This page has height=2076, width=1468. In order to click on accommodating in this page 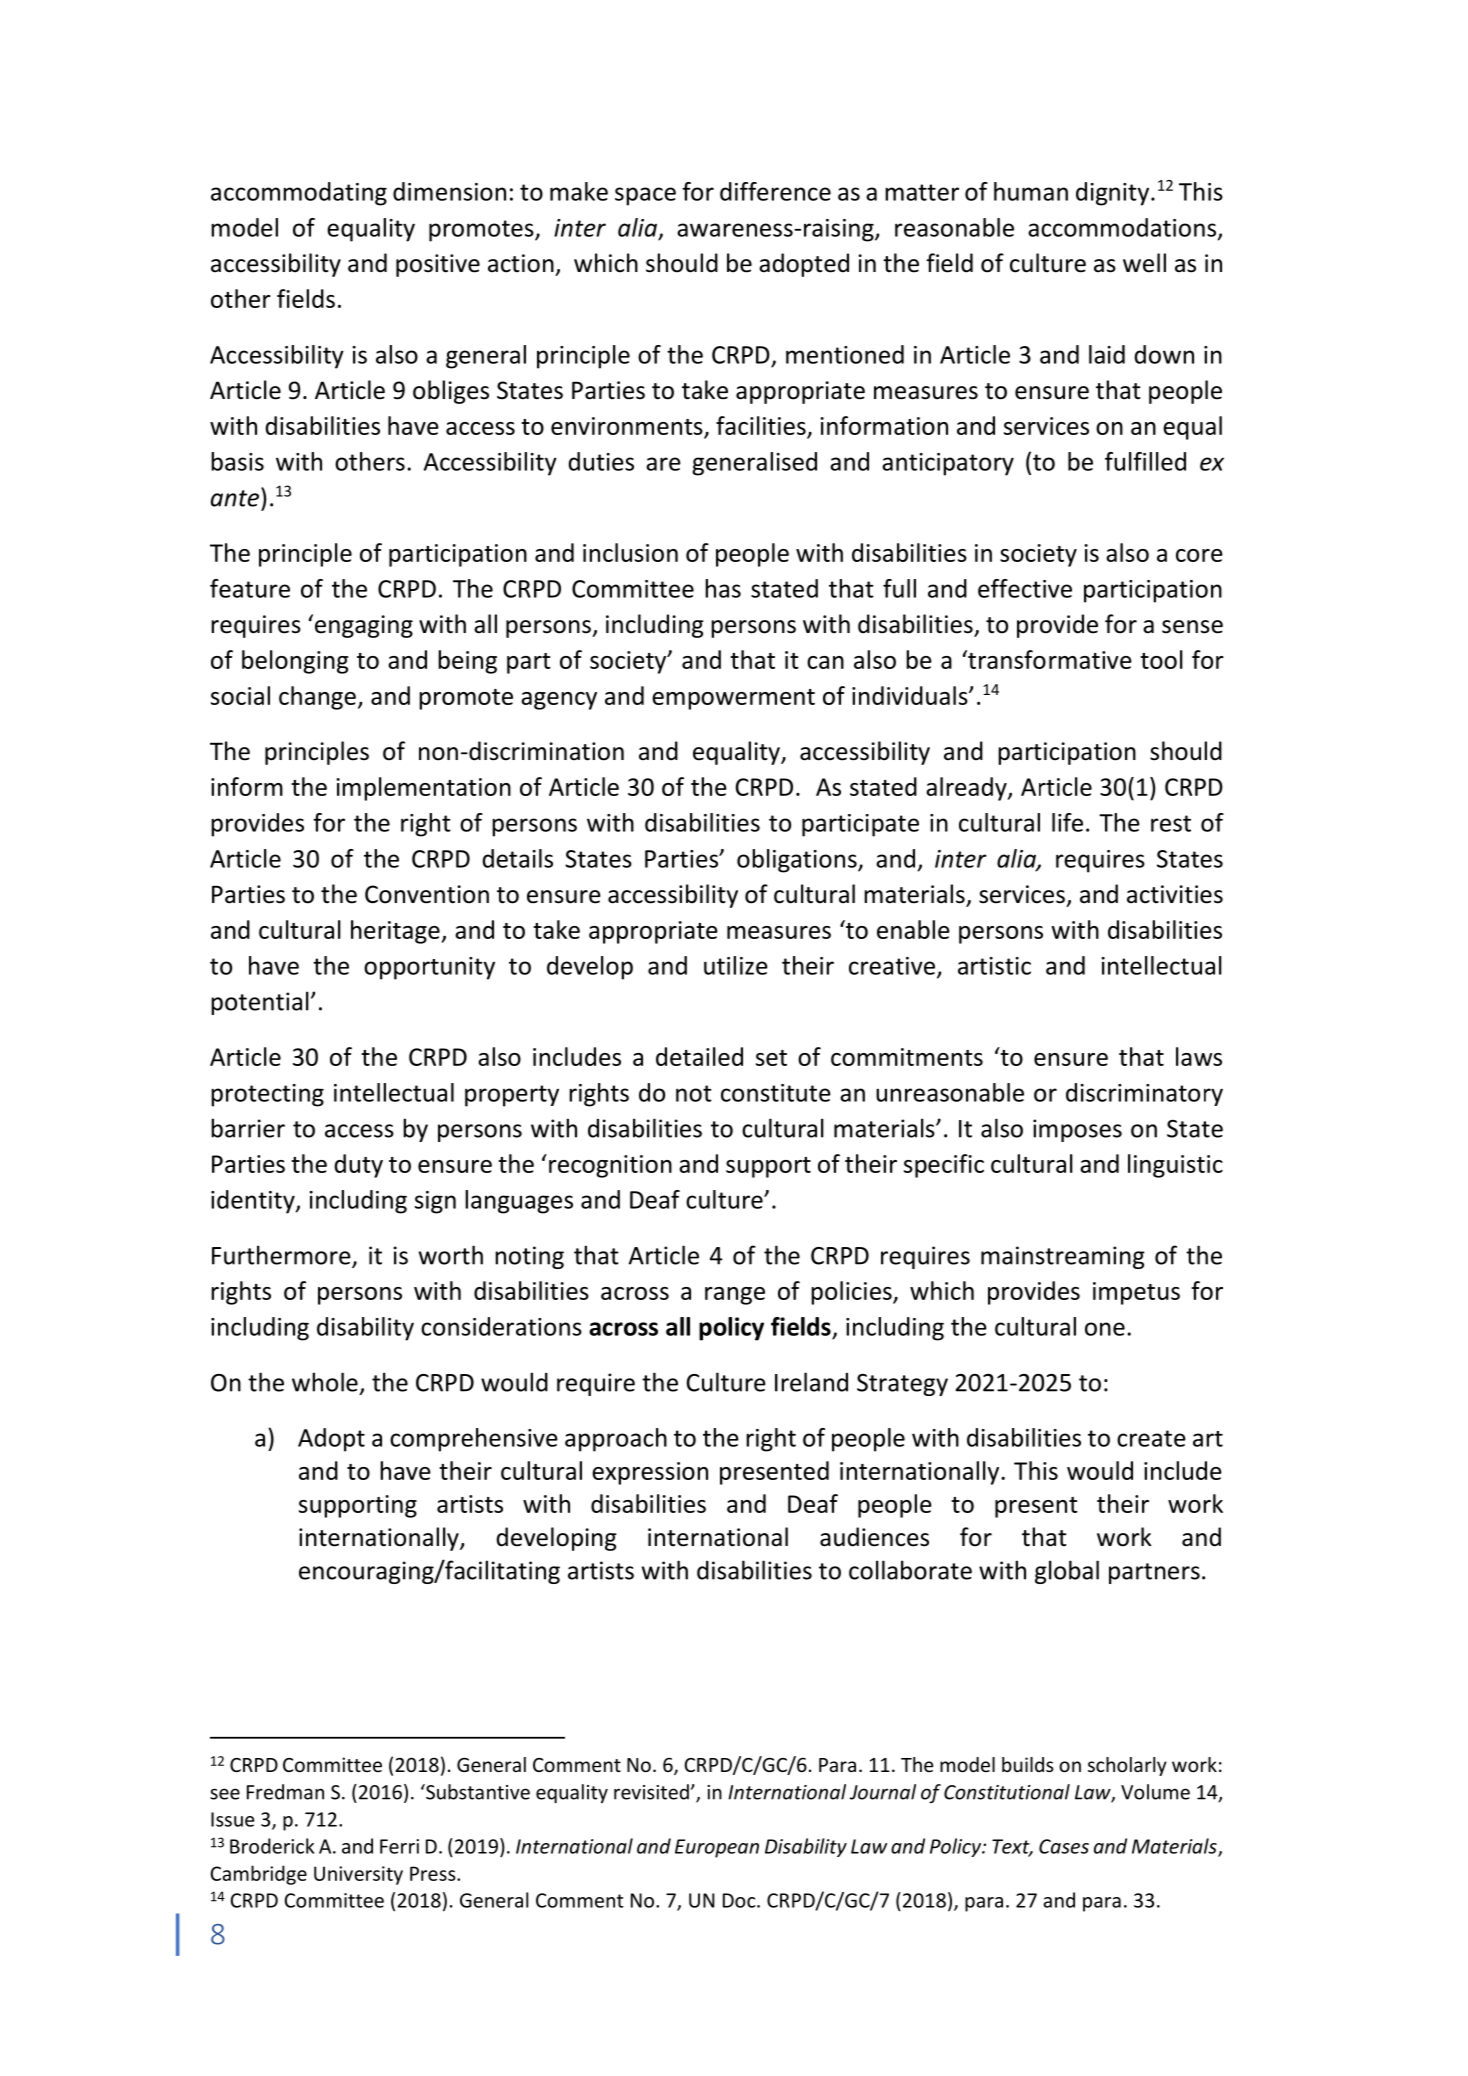, I will do `click(299, 194)`.
